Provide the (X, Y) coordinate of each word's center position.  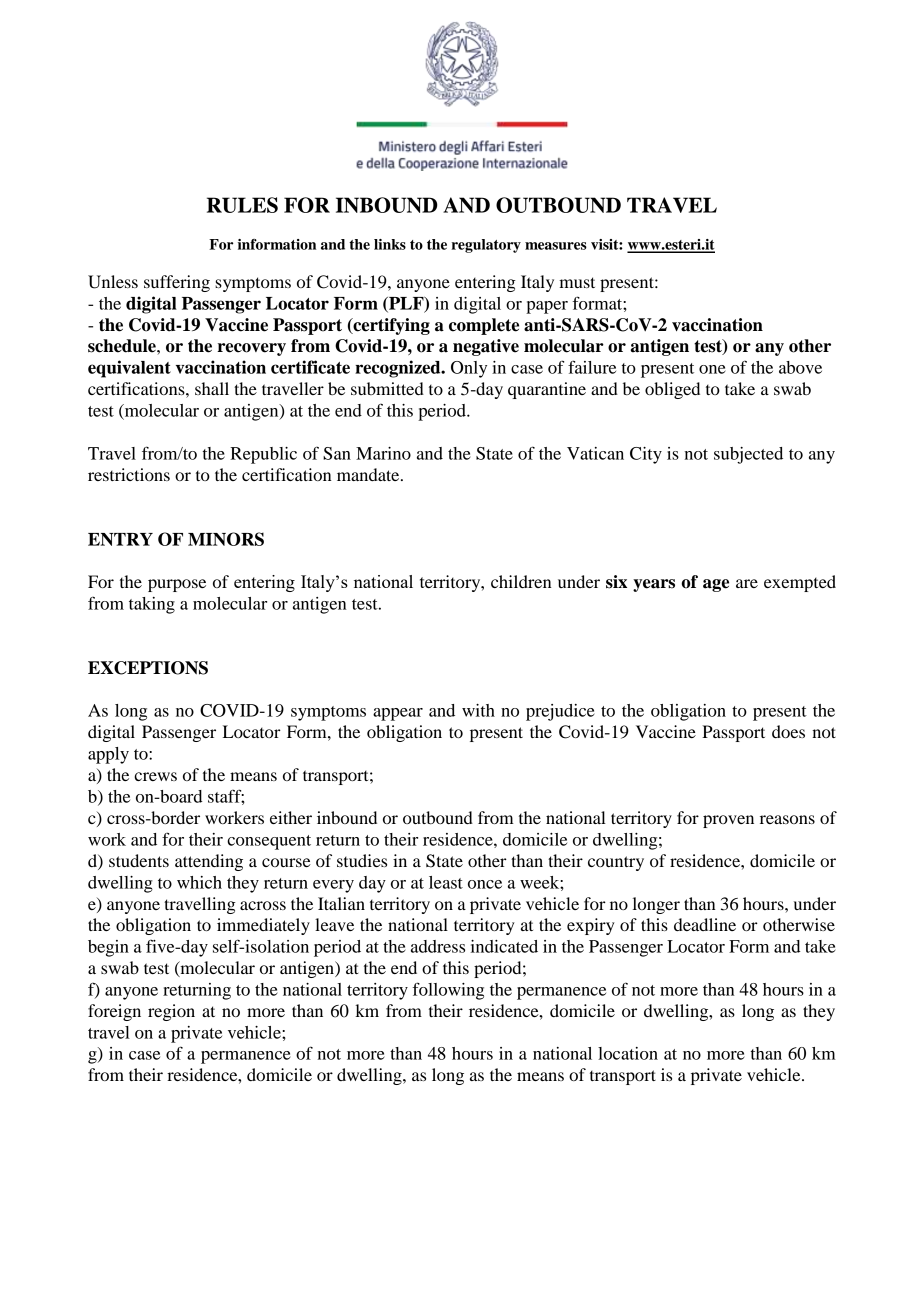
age (716, 585)
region (171, 1012)
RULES (242, 205)
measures (556, 246)
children (521, 581)
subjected (748, 455)
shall (212, 388)
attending (209, 862)
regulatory (486, 246)
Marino (383, 453)
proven (728, 821)
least (446, 882)
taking (152, 605)
